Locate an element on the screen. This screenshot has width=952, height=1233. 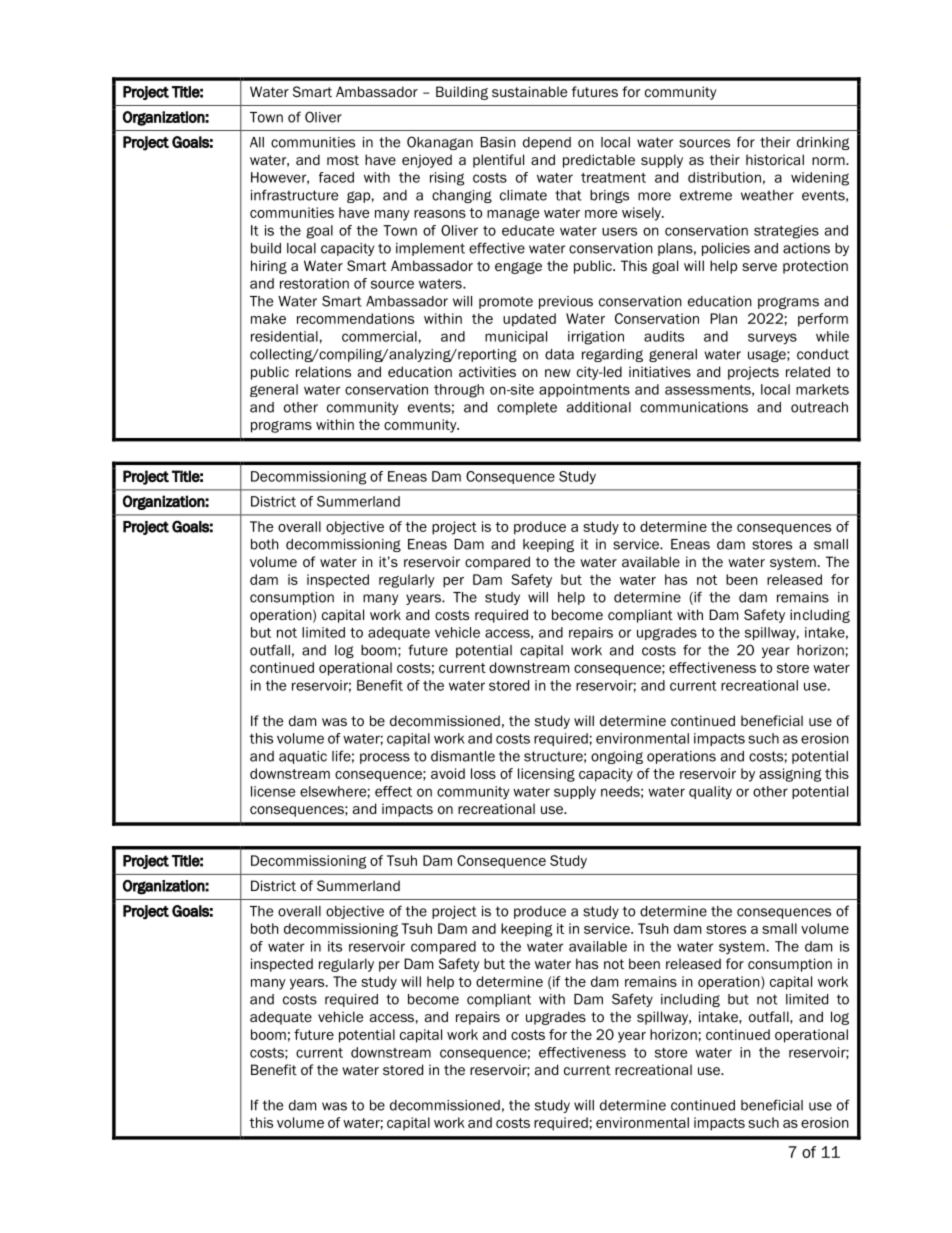
restoration is located at coordinates (314, 283).
